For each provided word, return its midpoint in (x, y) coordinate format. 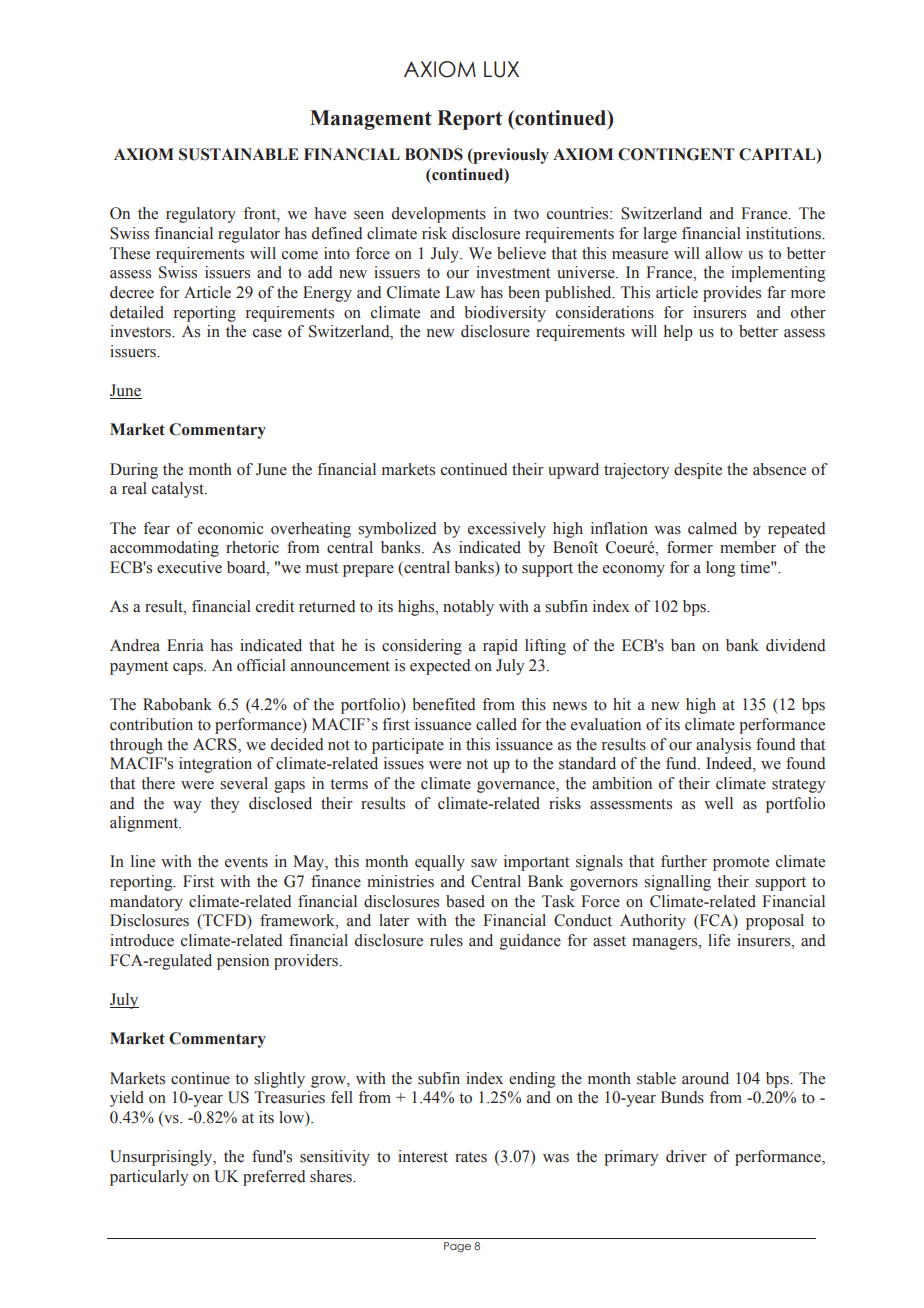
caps (189, 669)
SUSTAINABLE (239, 154)
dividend (795, 645)
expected (440, 667)
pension (243, 962)
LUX (501, 69)
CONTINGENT (676, 154)
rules (446, 940)
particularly (149, 1178)
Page (457, 1247)
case (267, 333)
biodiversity (505, 314)
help (678, 333)
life (719, 940)
